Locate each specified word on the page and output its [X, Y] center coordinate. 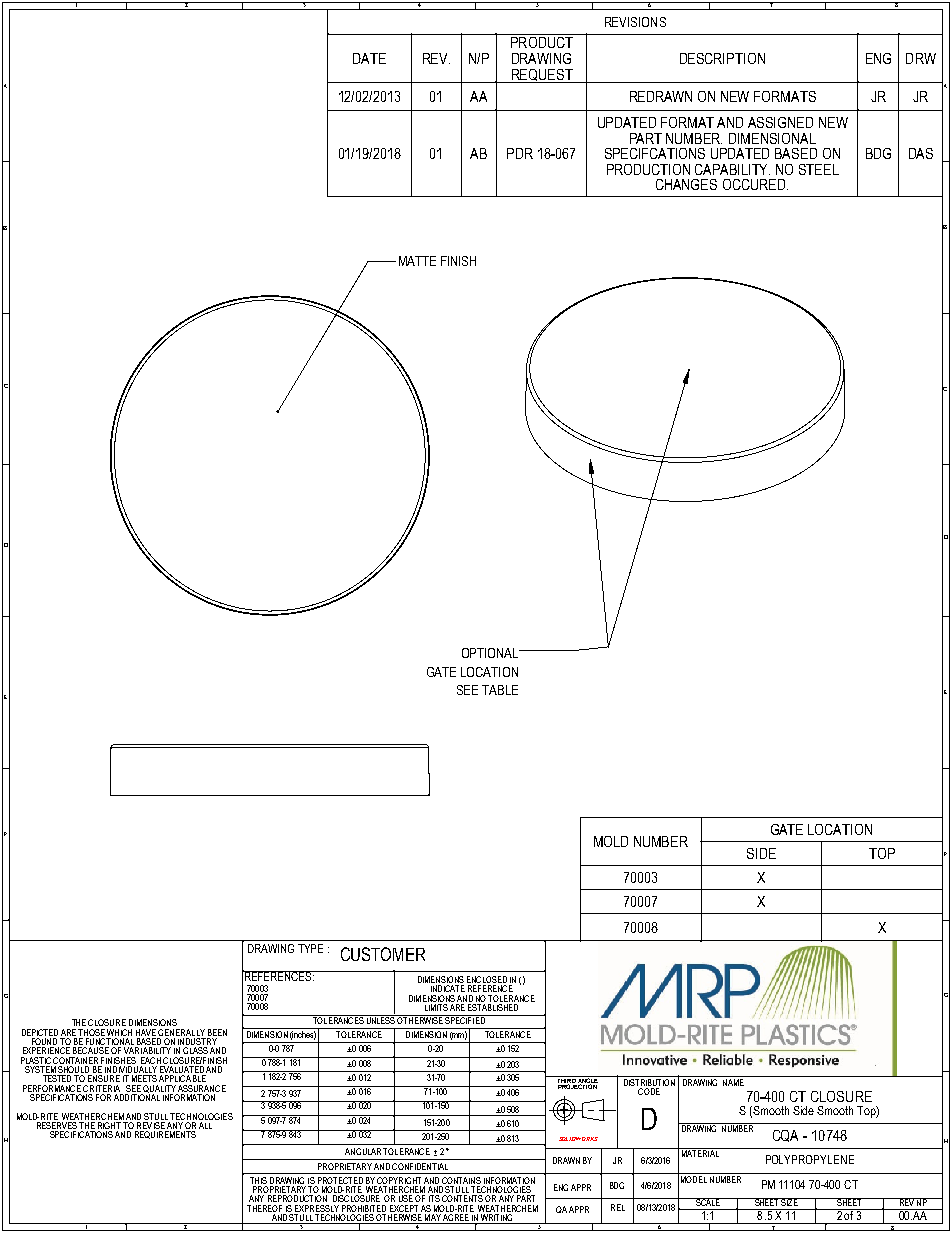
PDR [520, 153]
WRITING [497, 1219]
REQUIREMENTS [165, 1135]
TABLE [500, 690]
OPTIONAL [491, 653]
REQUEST [542, 76]
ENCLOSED [487, 981]
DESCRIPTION [722, 58]
